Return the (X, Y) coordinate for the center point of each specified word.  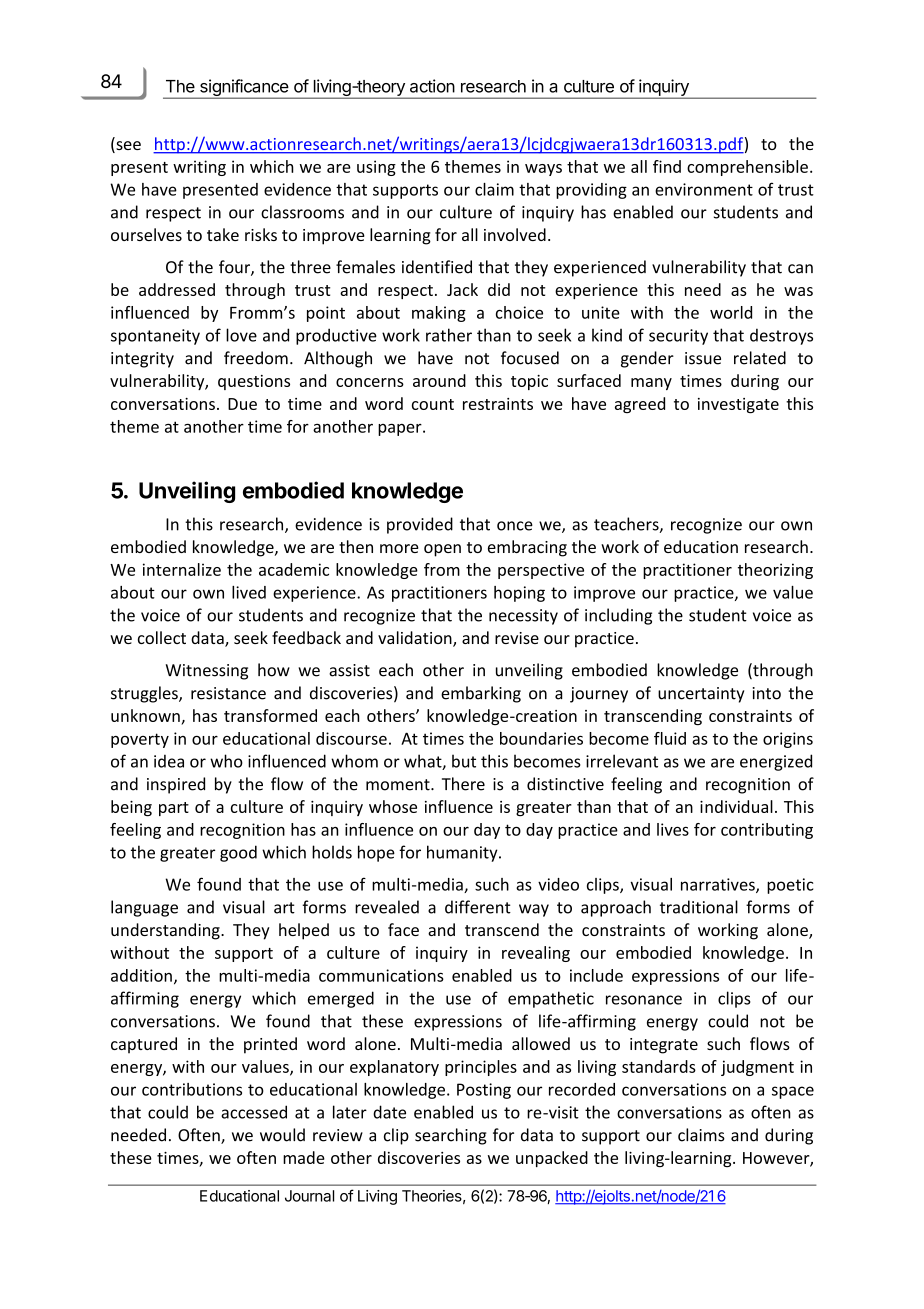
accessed (254, 1112)
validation (416, 639)
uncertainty (701, 695)
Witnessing (207, 672)
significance (244, 89)
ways (543, 170)
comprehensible (747, 168)
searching (451, 1136)
